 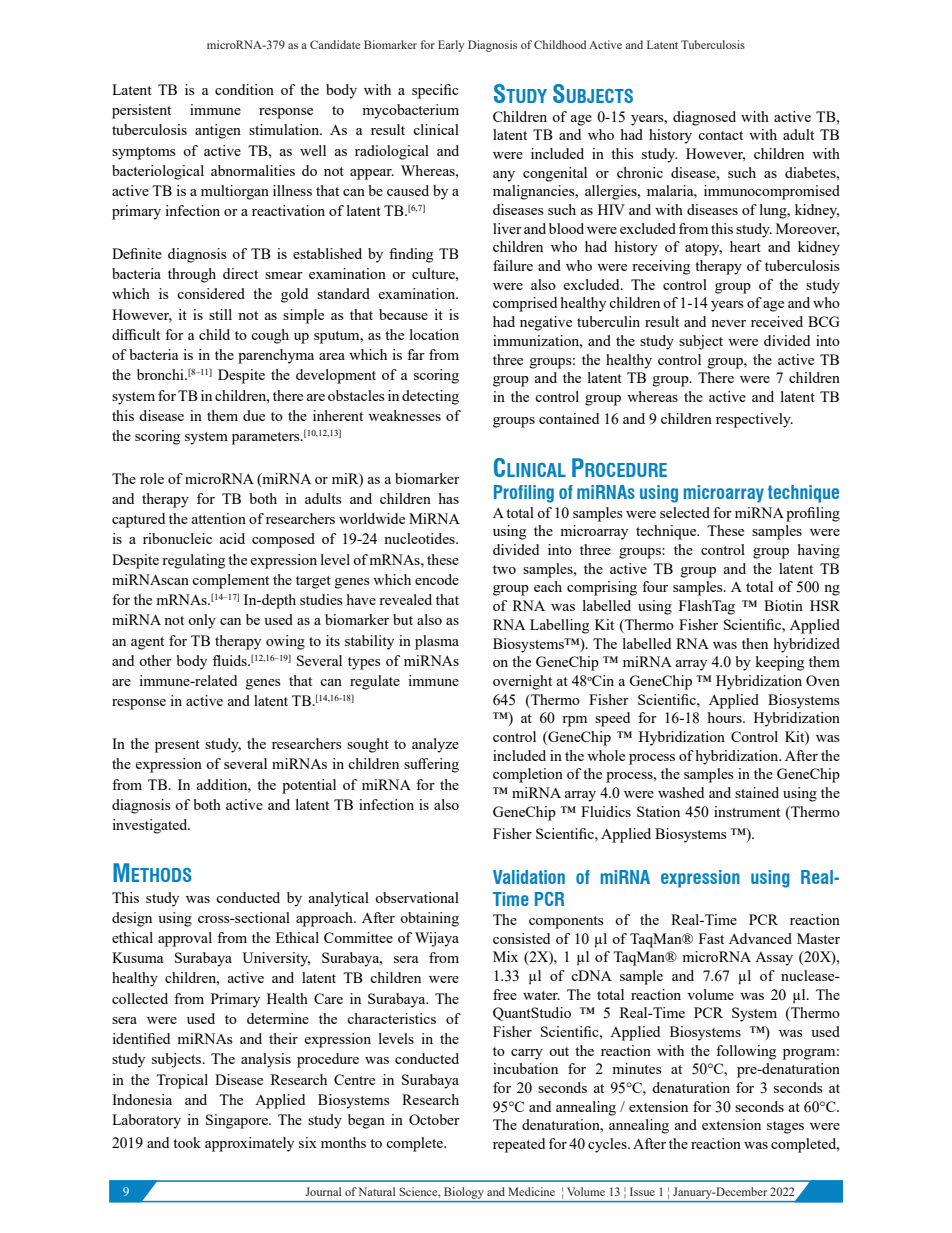 I want to click on only, so click(x=202, y=621).
